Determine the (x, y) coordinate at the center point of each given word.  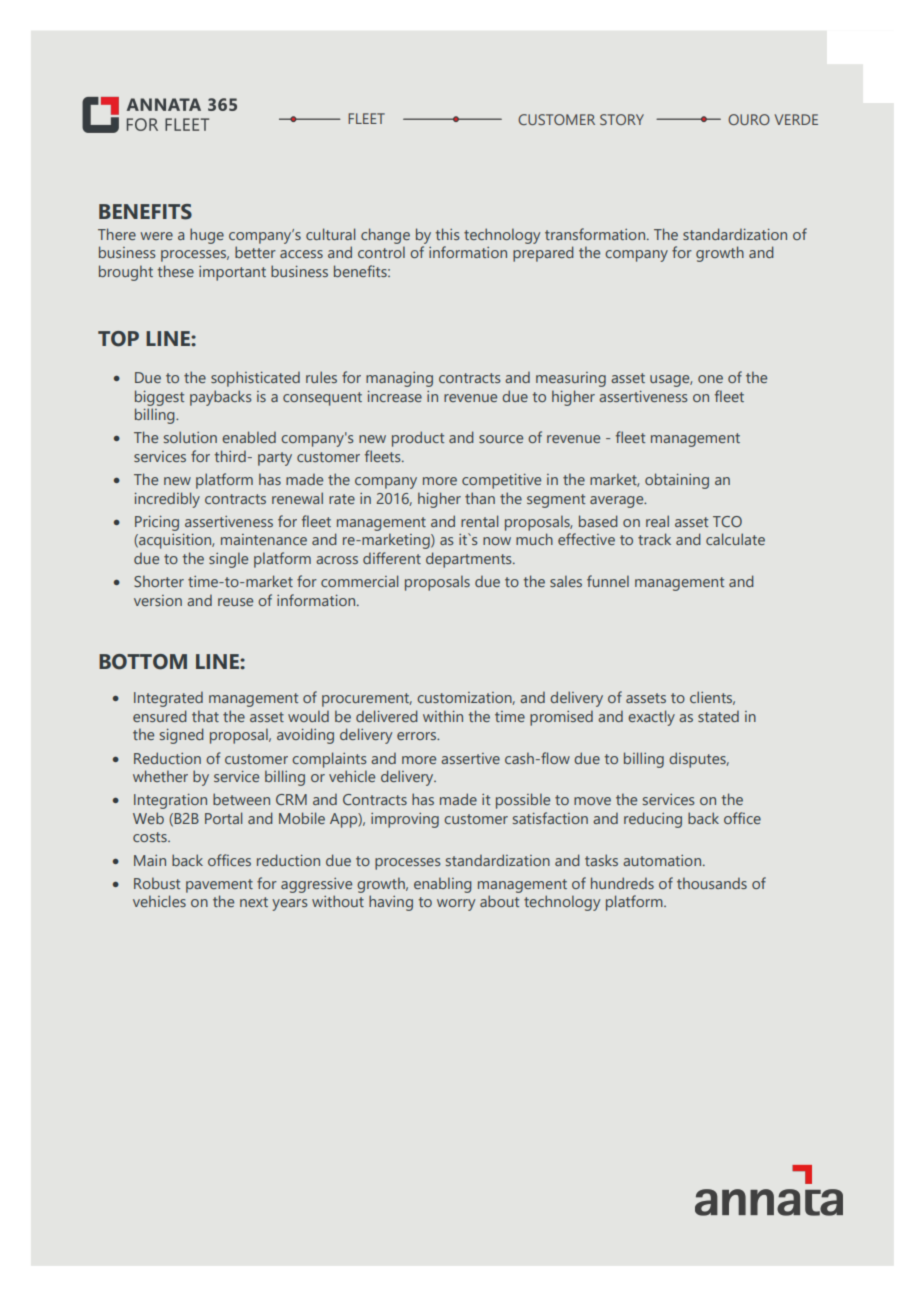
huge (207, 236)
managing (399, 379)
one (710, 379)
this (447, 234)
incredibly (167, 500)
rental (479, 521)
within (443, 716)
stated (718, 716)
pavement (219, 886)
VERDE (796, 119)
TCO (727, 521)
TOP (118, 339)
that (205, 716)
